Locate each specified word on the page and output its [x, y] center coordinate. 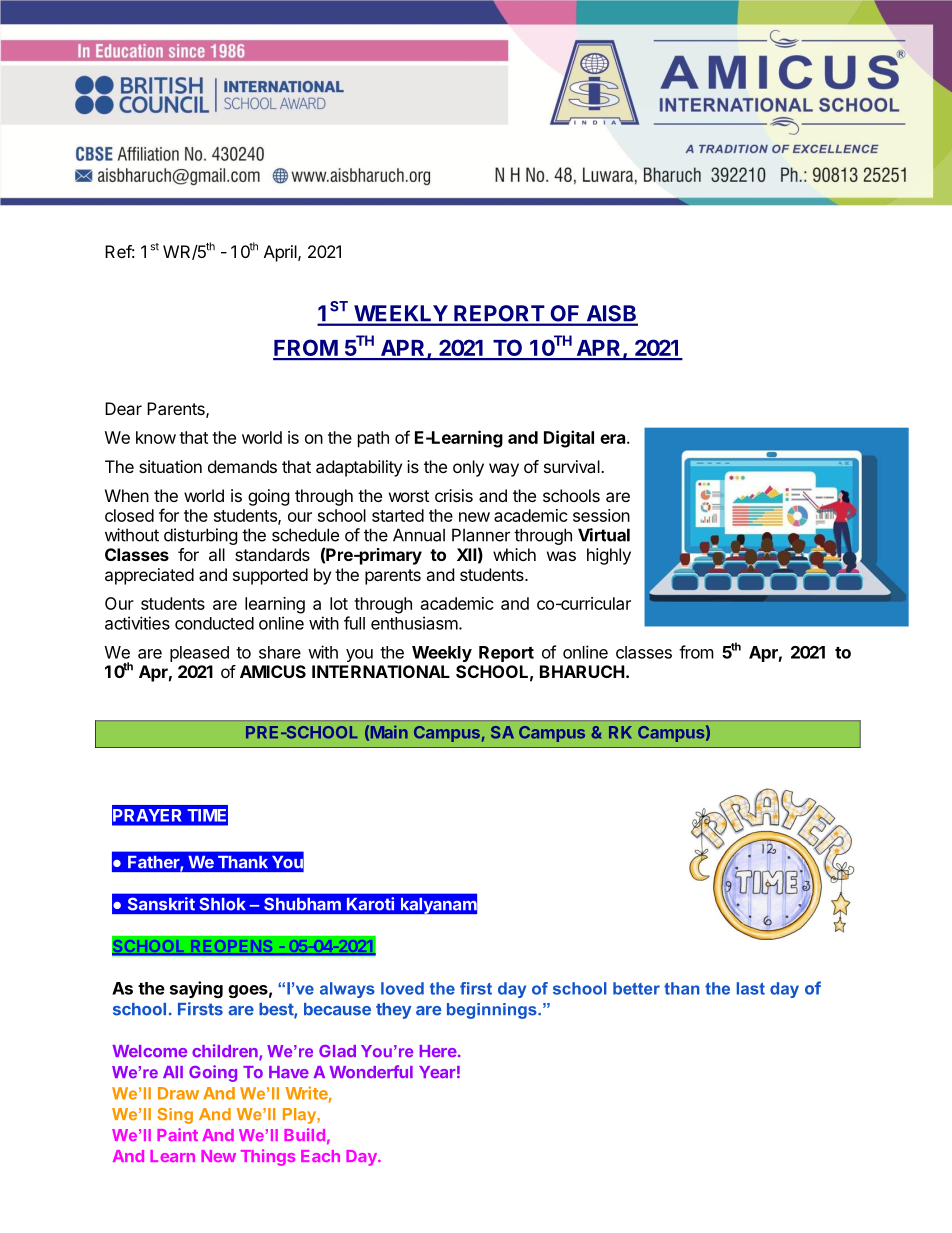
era [614, 439]
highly [609, 556]
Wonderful [371, 1071]
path [373, 439]
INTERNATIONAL [381, 671]
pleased [199, 654]
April [281, 253]
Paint [177, 1134]
